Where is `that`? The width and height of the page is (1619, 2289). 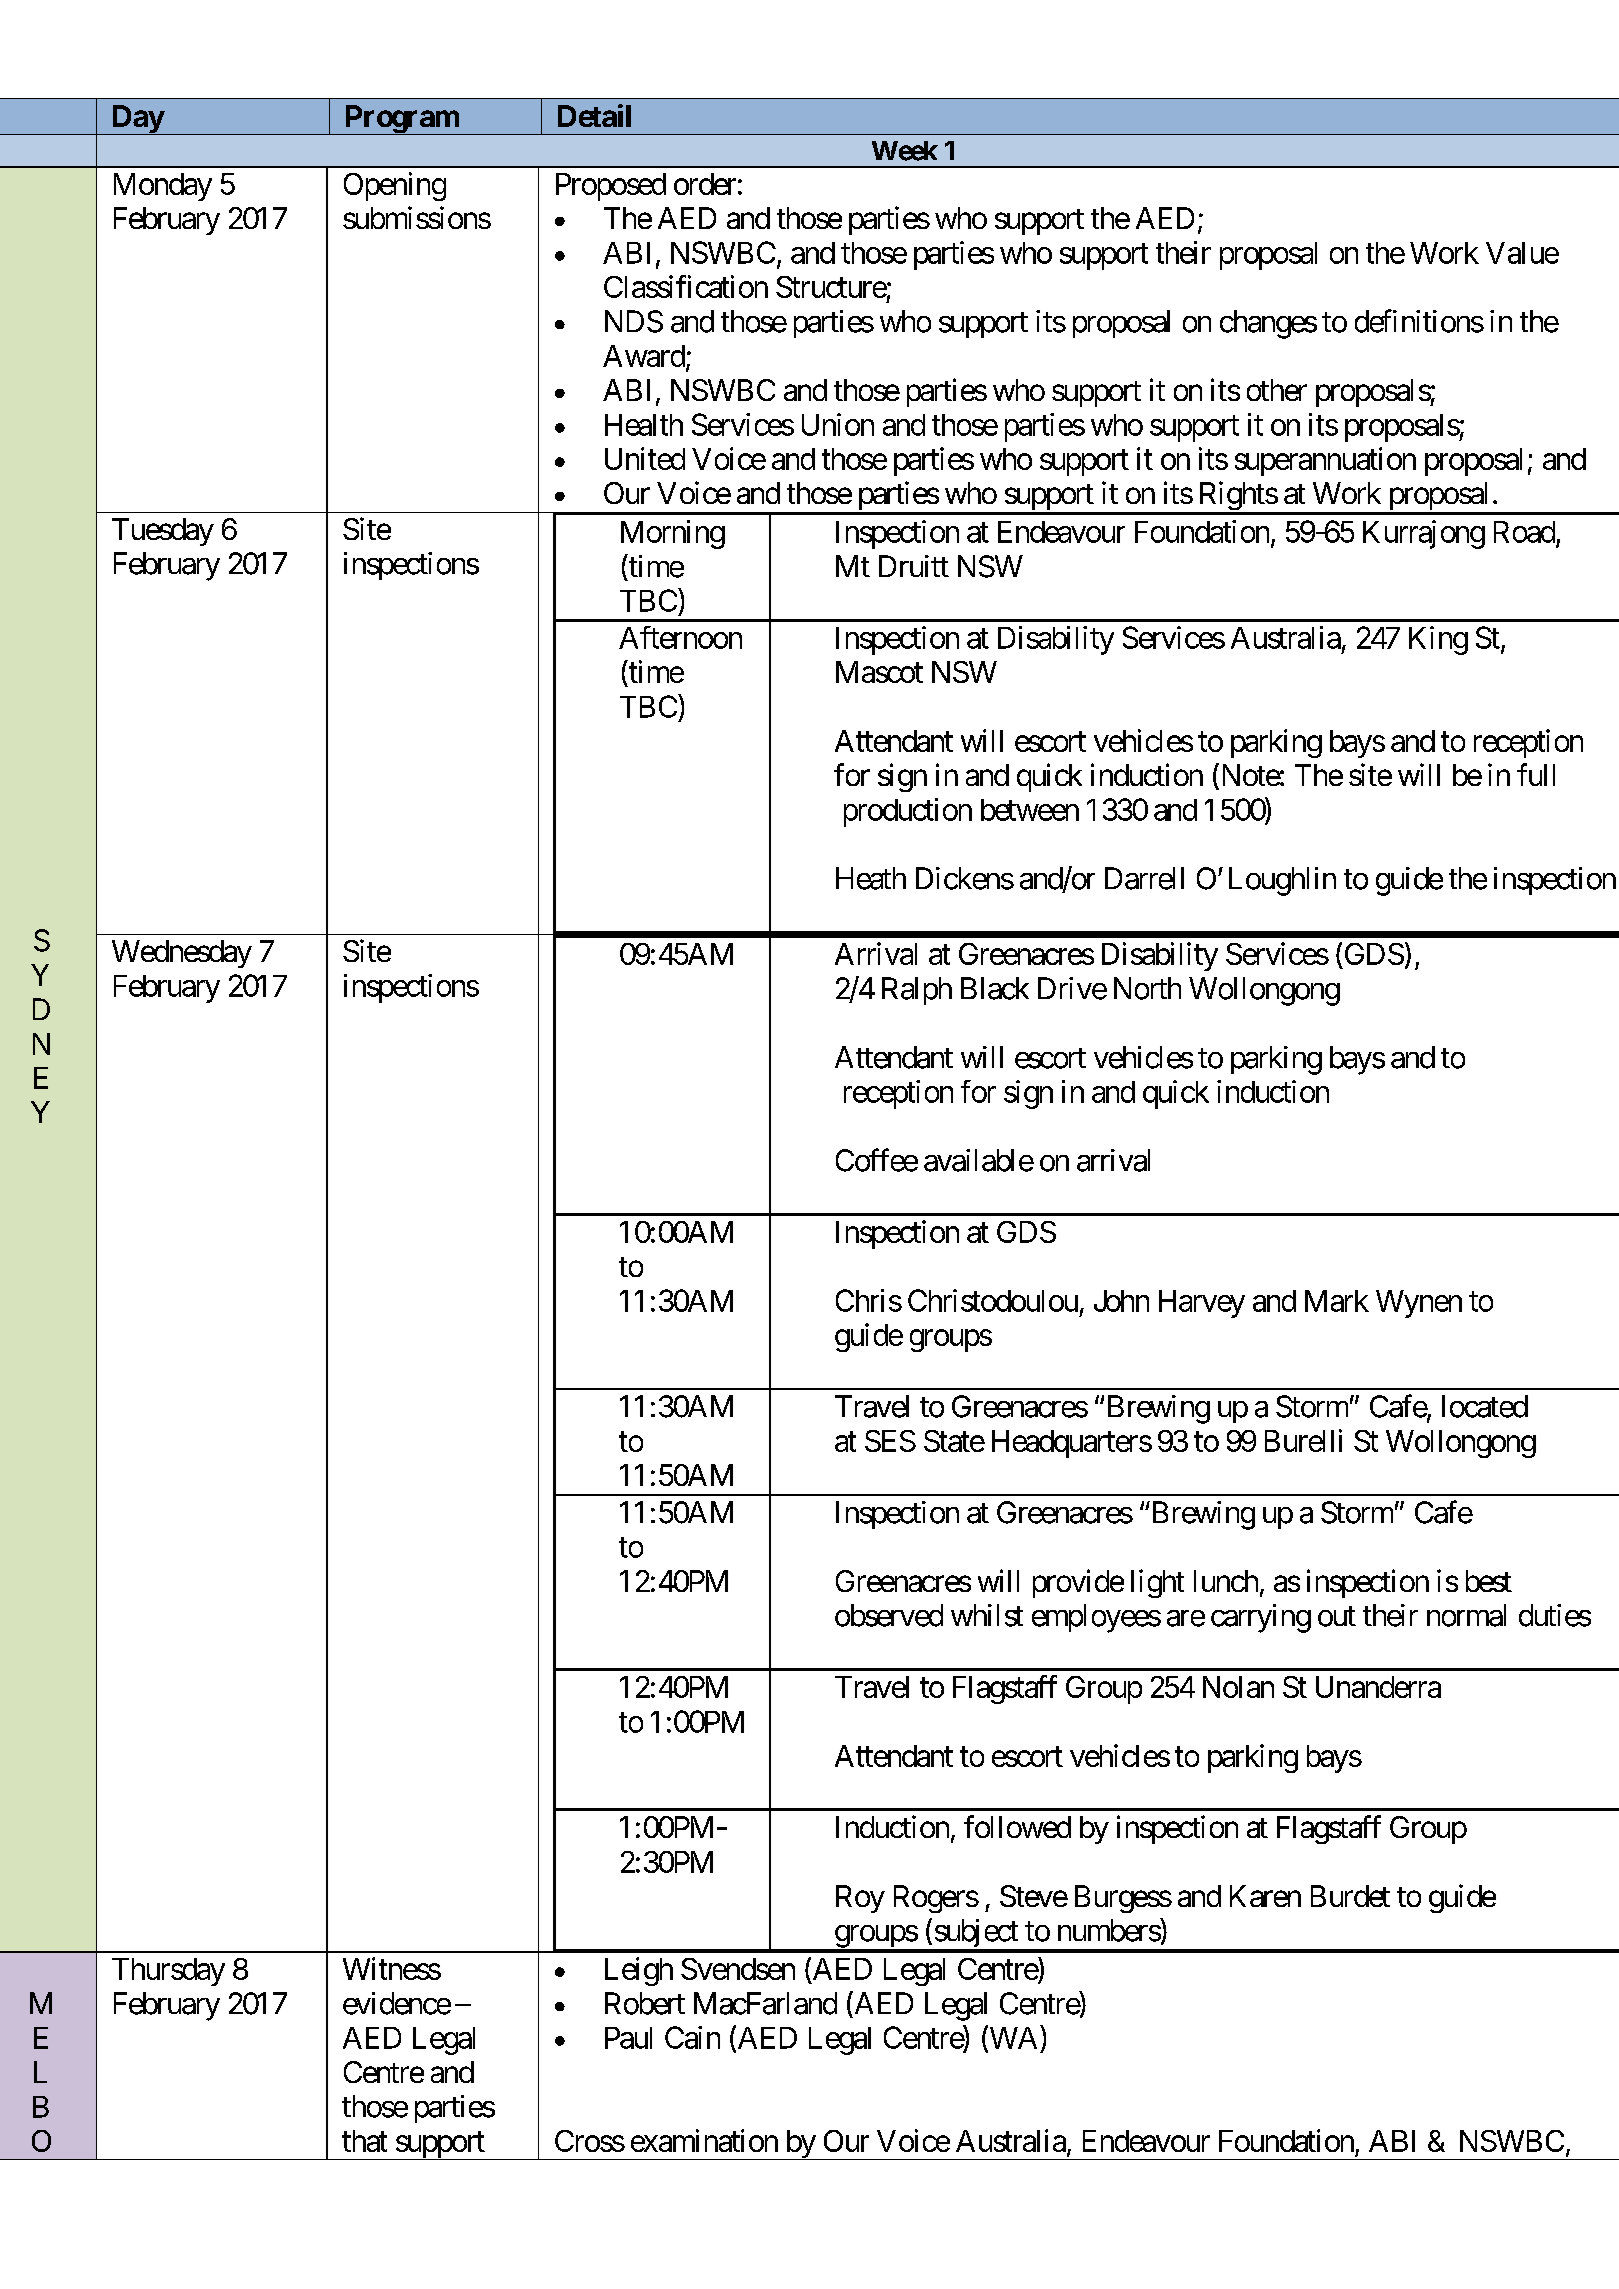 that is located at coordinates (364, 2141).
